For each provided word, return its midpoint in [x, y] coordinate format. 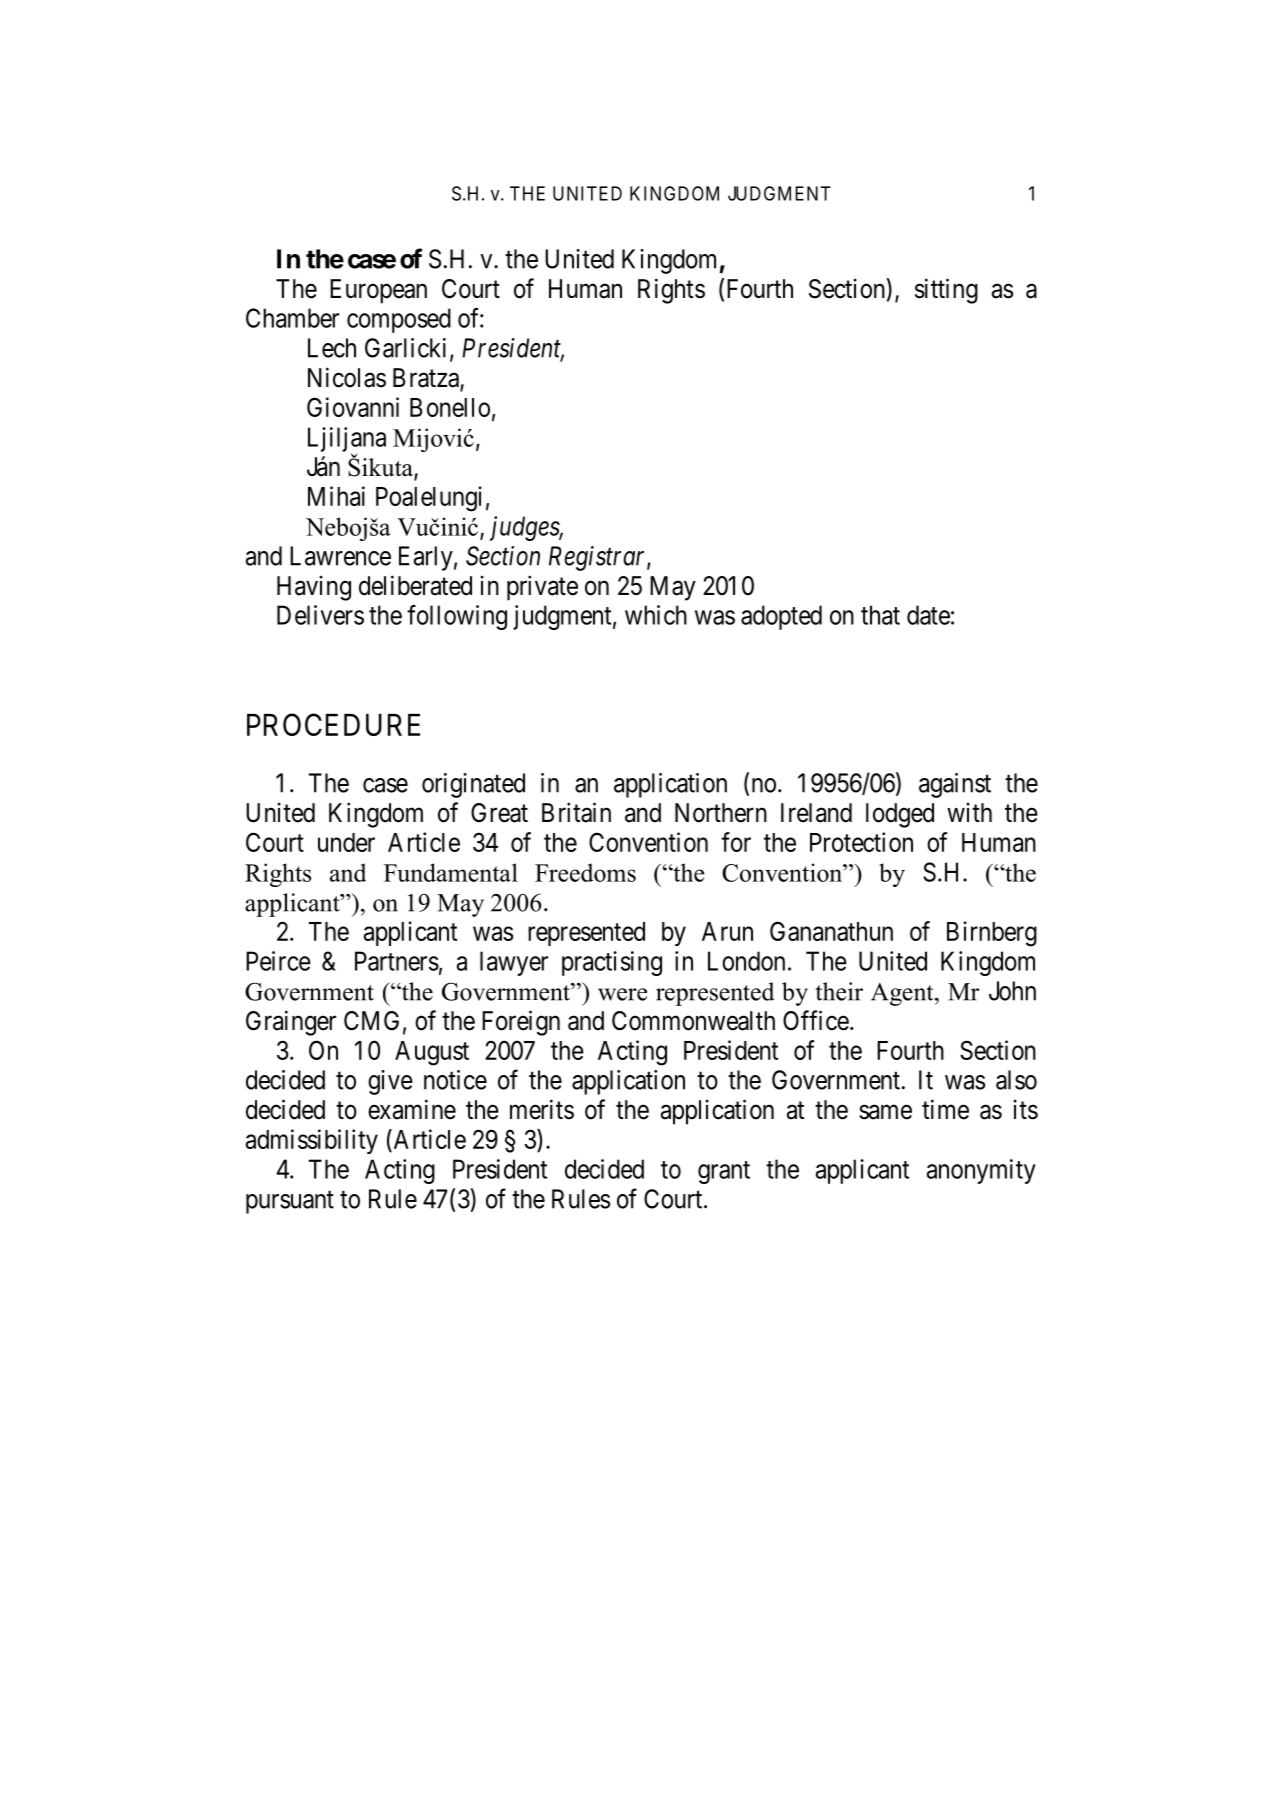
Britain [576, 812]
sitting [946, 291]
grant [724, 1172]
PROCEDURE [333, 724]
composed [399, 320]
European [378, 291]
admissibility [312, 1141]
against [955, 785]
